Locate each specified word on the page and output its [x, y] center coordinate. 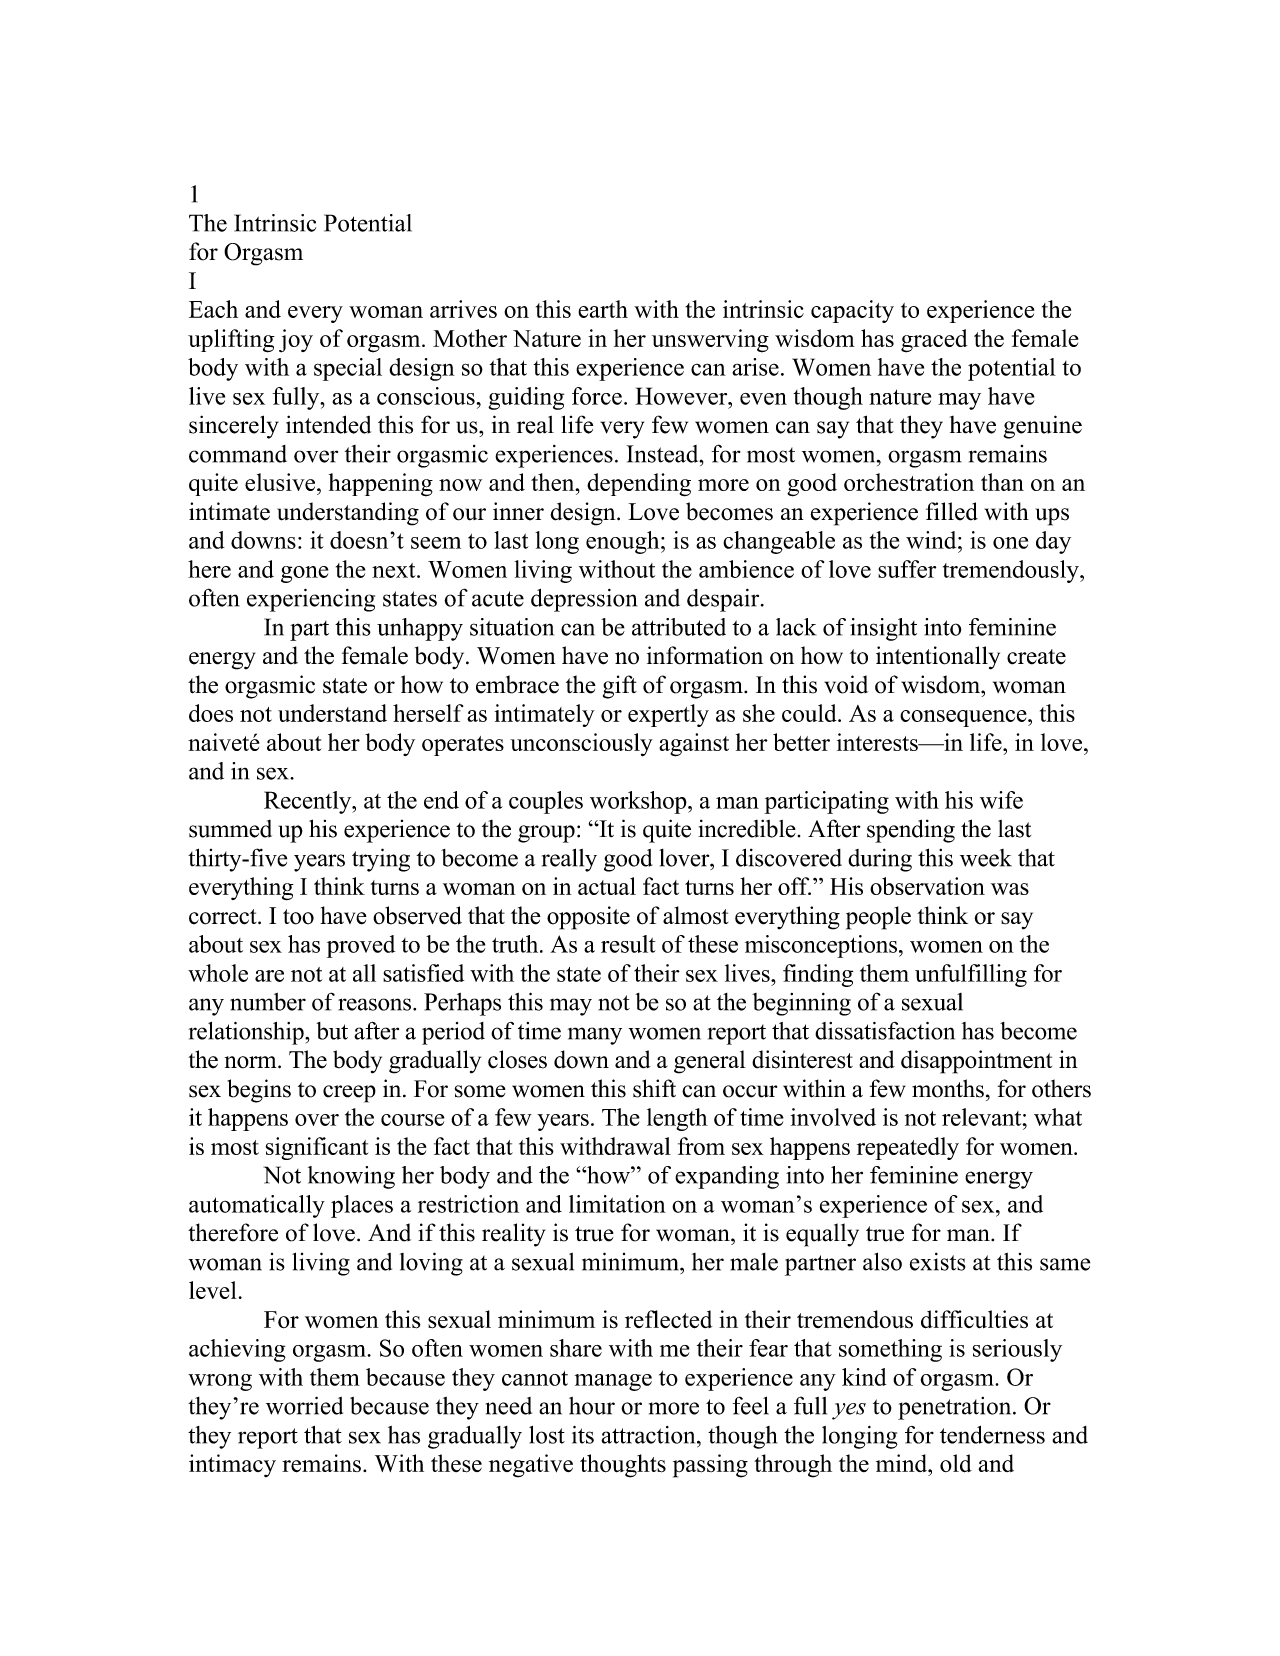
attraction [649, 1435]
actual [607, 886]
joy [296, 341]
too [298, 917]
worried [304, 1405]
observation [927, 886]
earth [603, 309]
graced [934, 341]
